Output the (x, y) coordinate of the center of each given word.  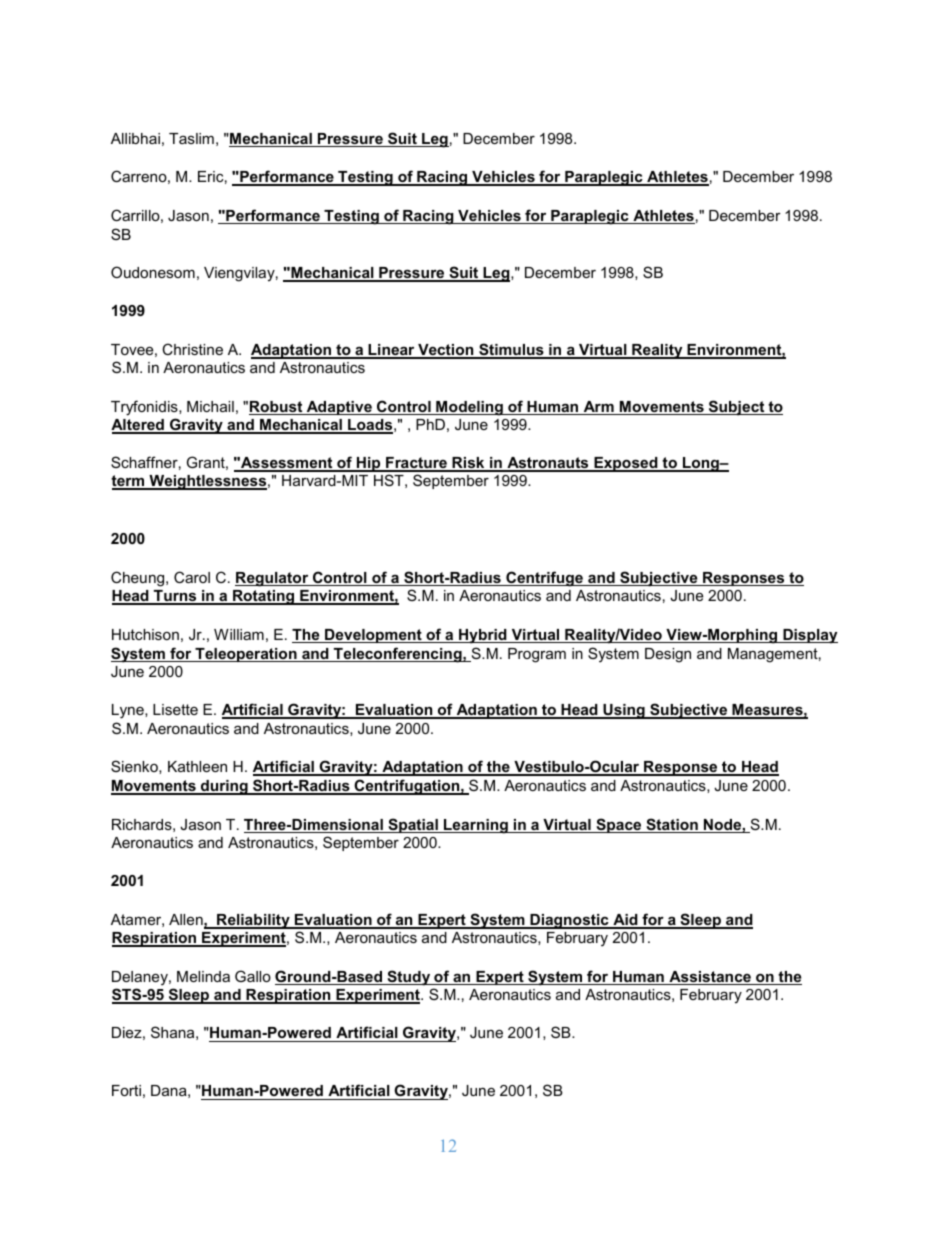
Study (409, 978)
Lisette (175, 709)
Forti (126, 1090)
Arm (598, 408)
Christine (192, 349)
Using (624, 711)
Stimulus (511, 350)
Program (537, 655)
